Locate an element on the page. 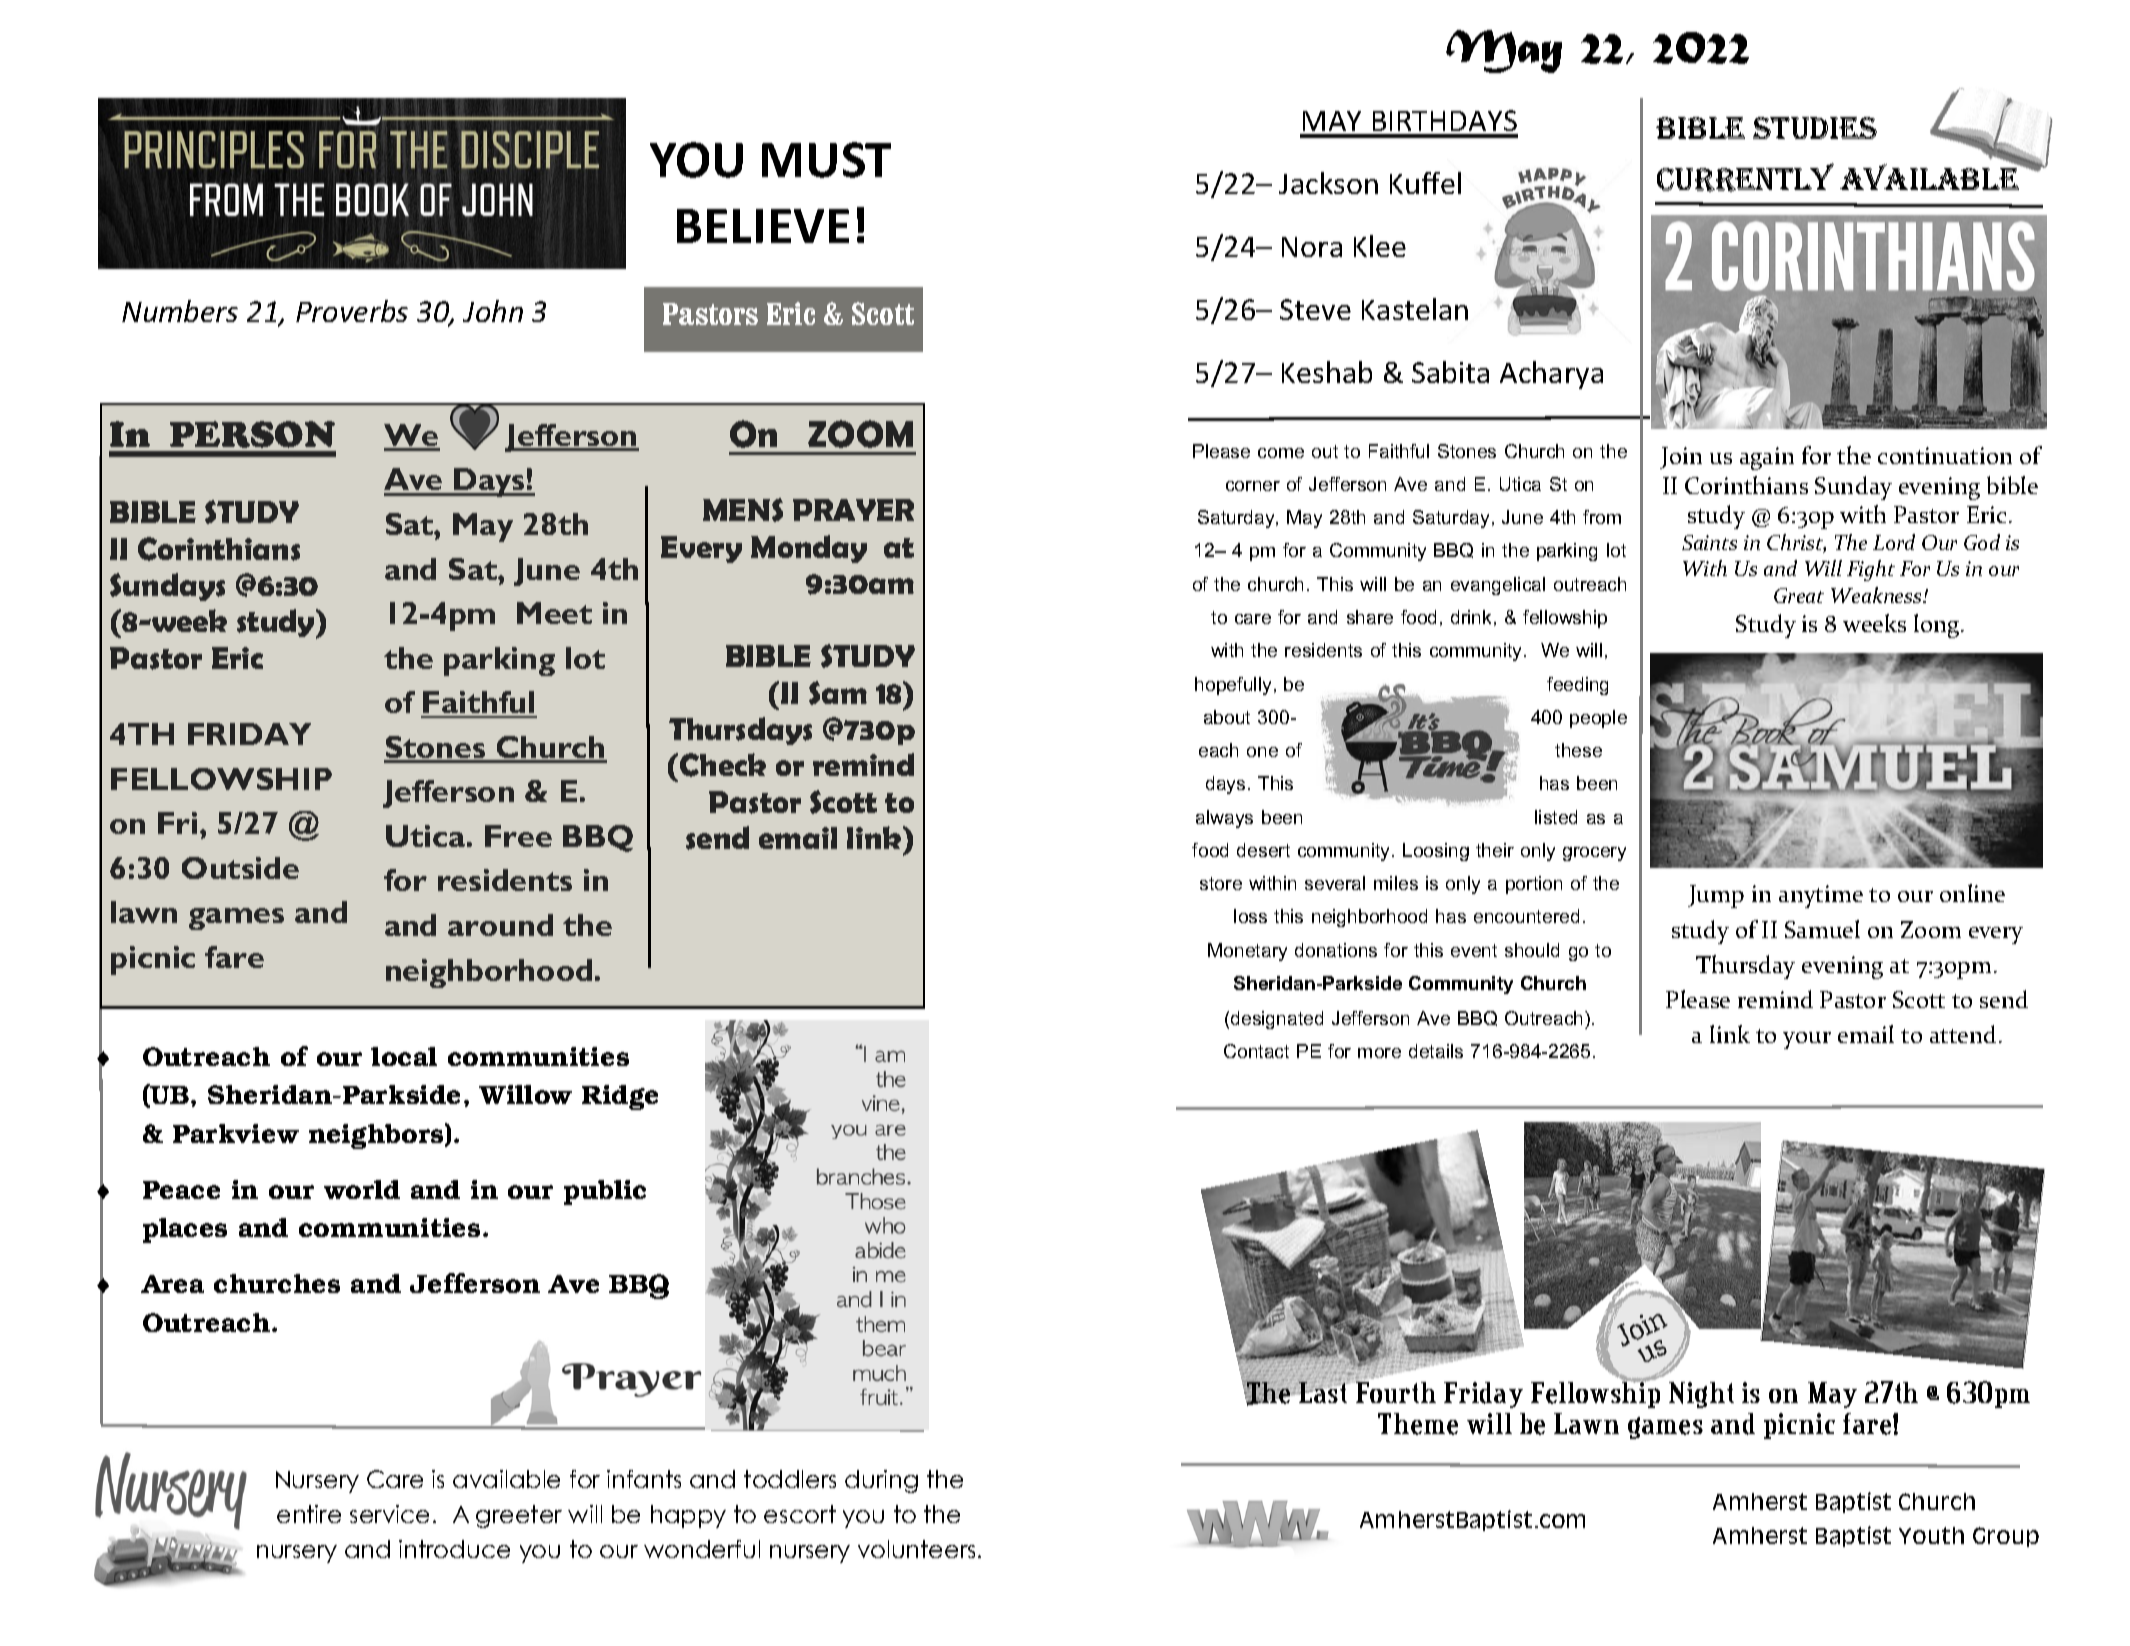 The image size is (2130, 1646). volunteers is located at coordinates (916, 1549).
